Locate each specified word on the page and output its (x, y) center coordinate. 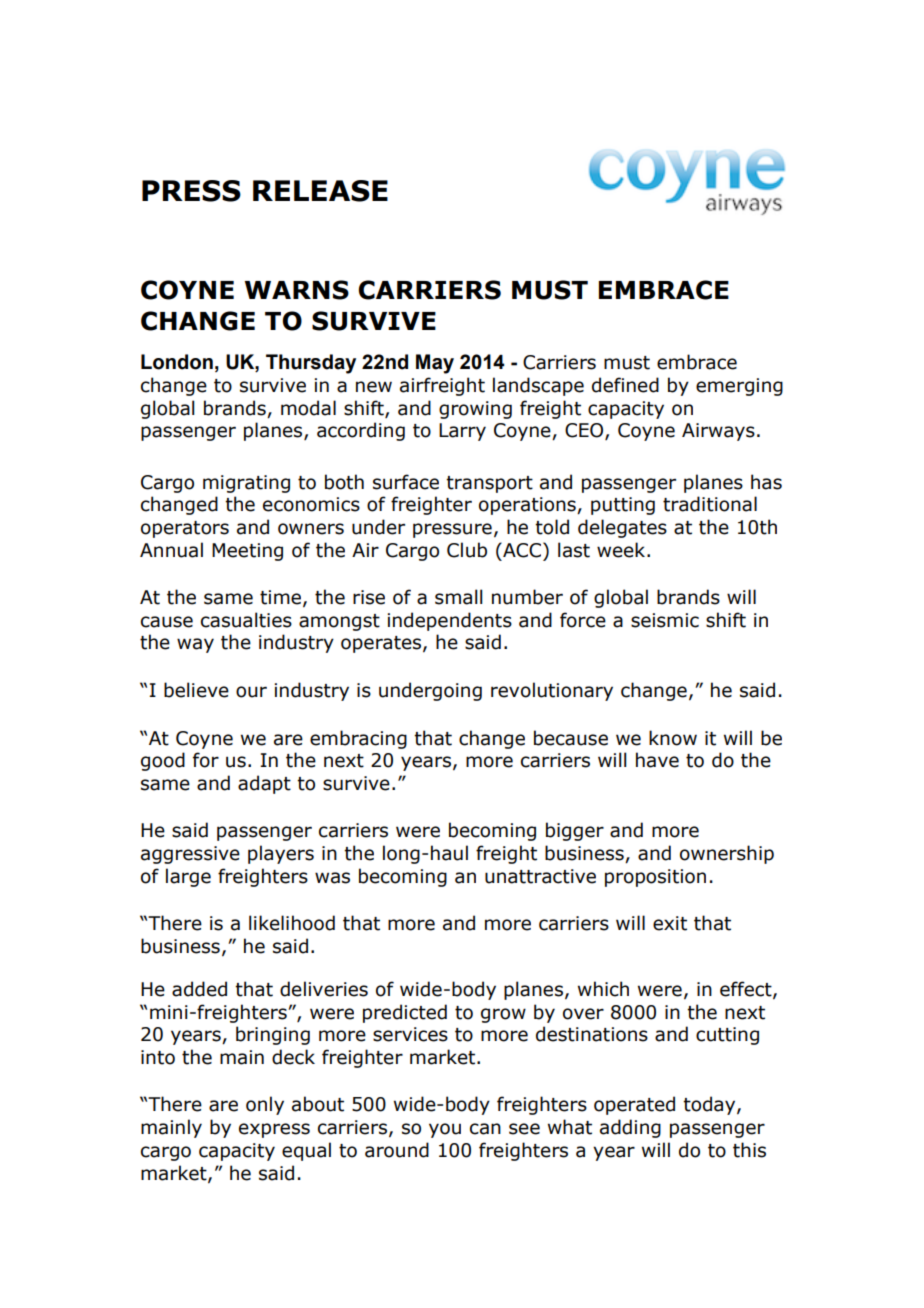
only (265, 1105)
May (435, 364)
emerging (739, 387)
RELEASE (320, 191)
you (445, 1130)
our (251, 692)
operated (634, 1105)
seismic (665, 620)
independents (450, 621)
